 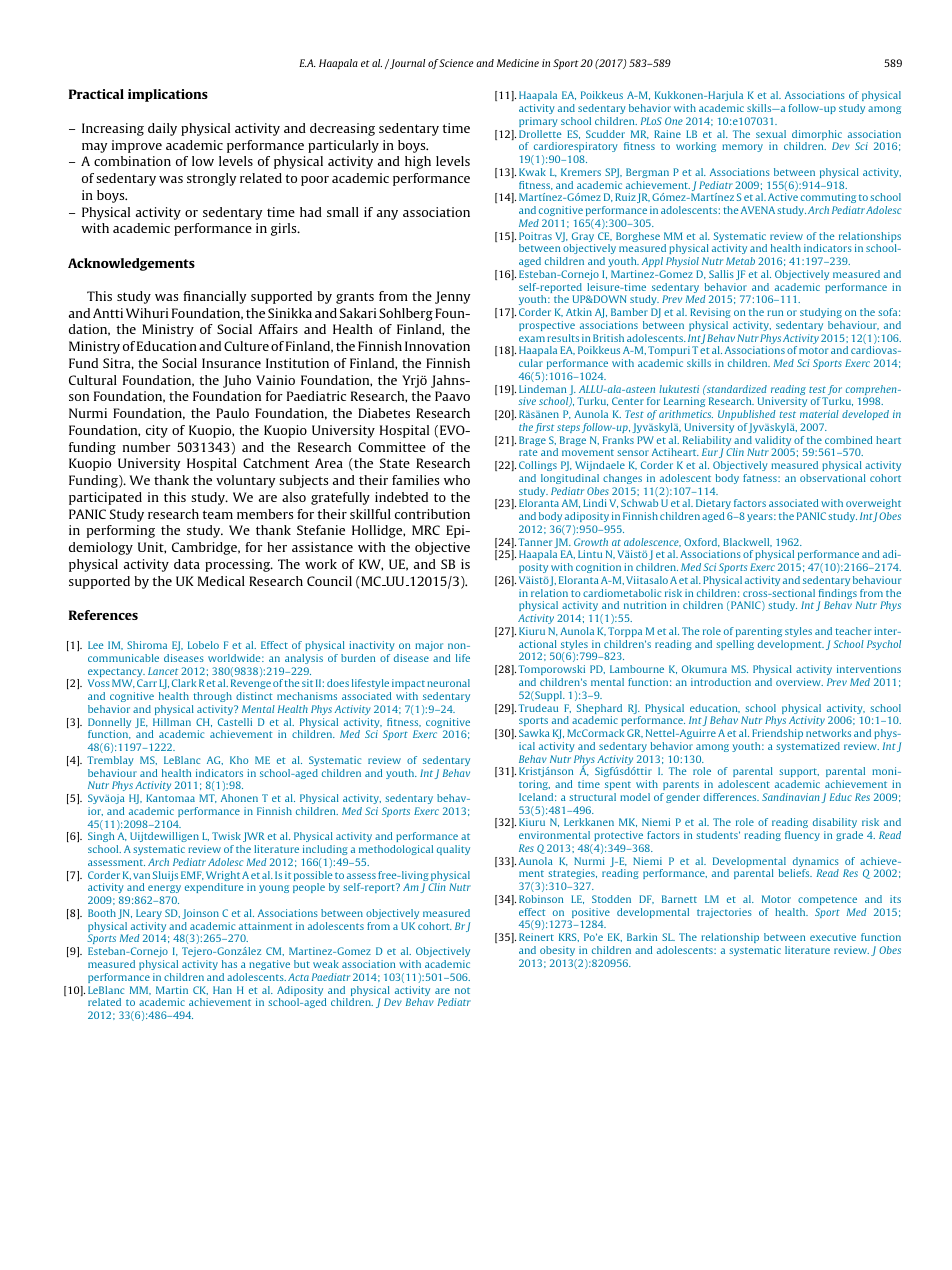 I want to click on has, so click(x=229, y=964).
